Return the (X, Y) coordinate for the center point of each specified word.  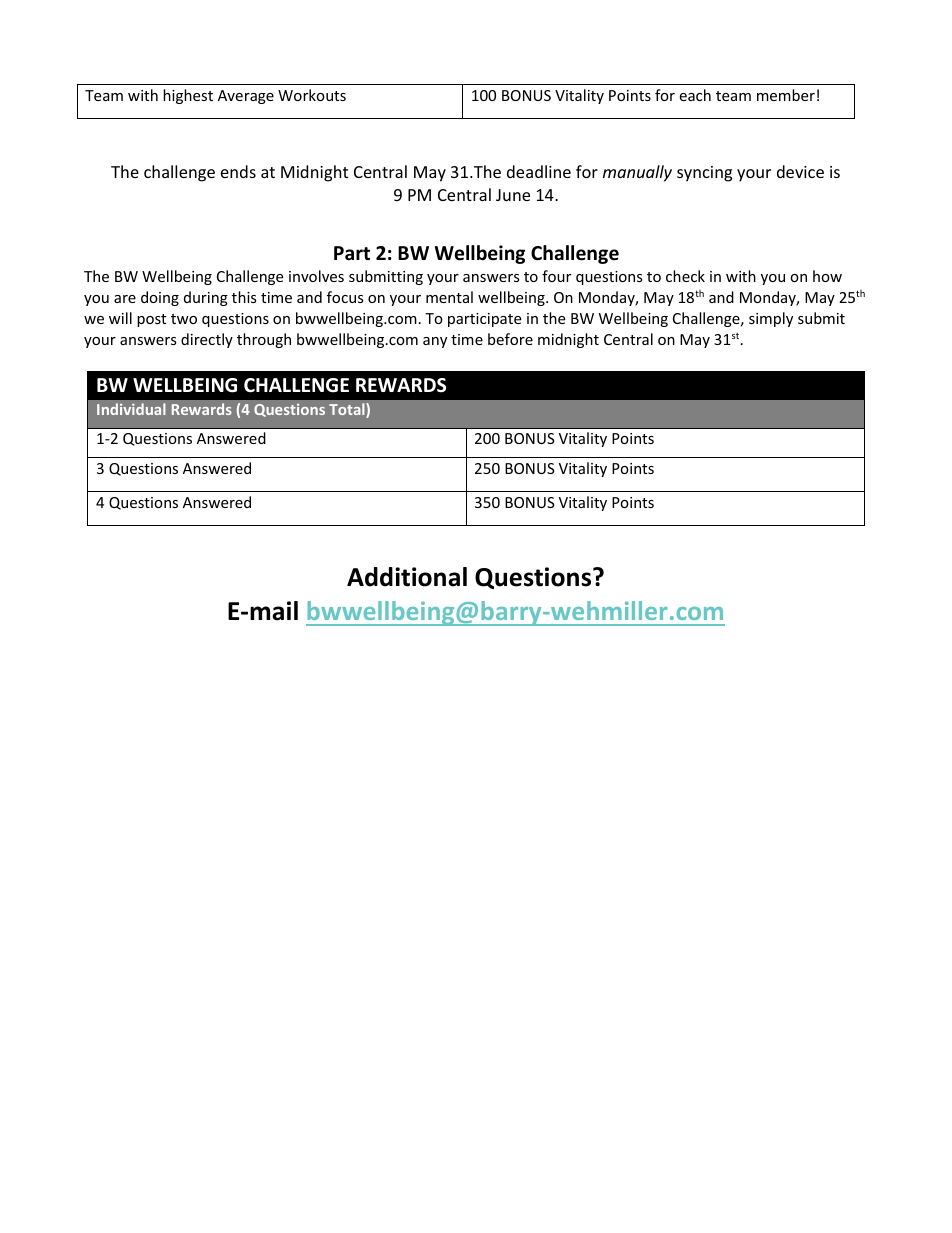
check (685, 276)
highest (188, 96)
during (206, 298)
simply (771, 319)
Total (348, 410)
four (556, 276)
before (510, 339)
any (435, 342)
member (786, 95)
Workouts (312, 95)
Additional (407, 577)
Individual (131, 409)
